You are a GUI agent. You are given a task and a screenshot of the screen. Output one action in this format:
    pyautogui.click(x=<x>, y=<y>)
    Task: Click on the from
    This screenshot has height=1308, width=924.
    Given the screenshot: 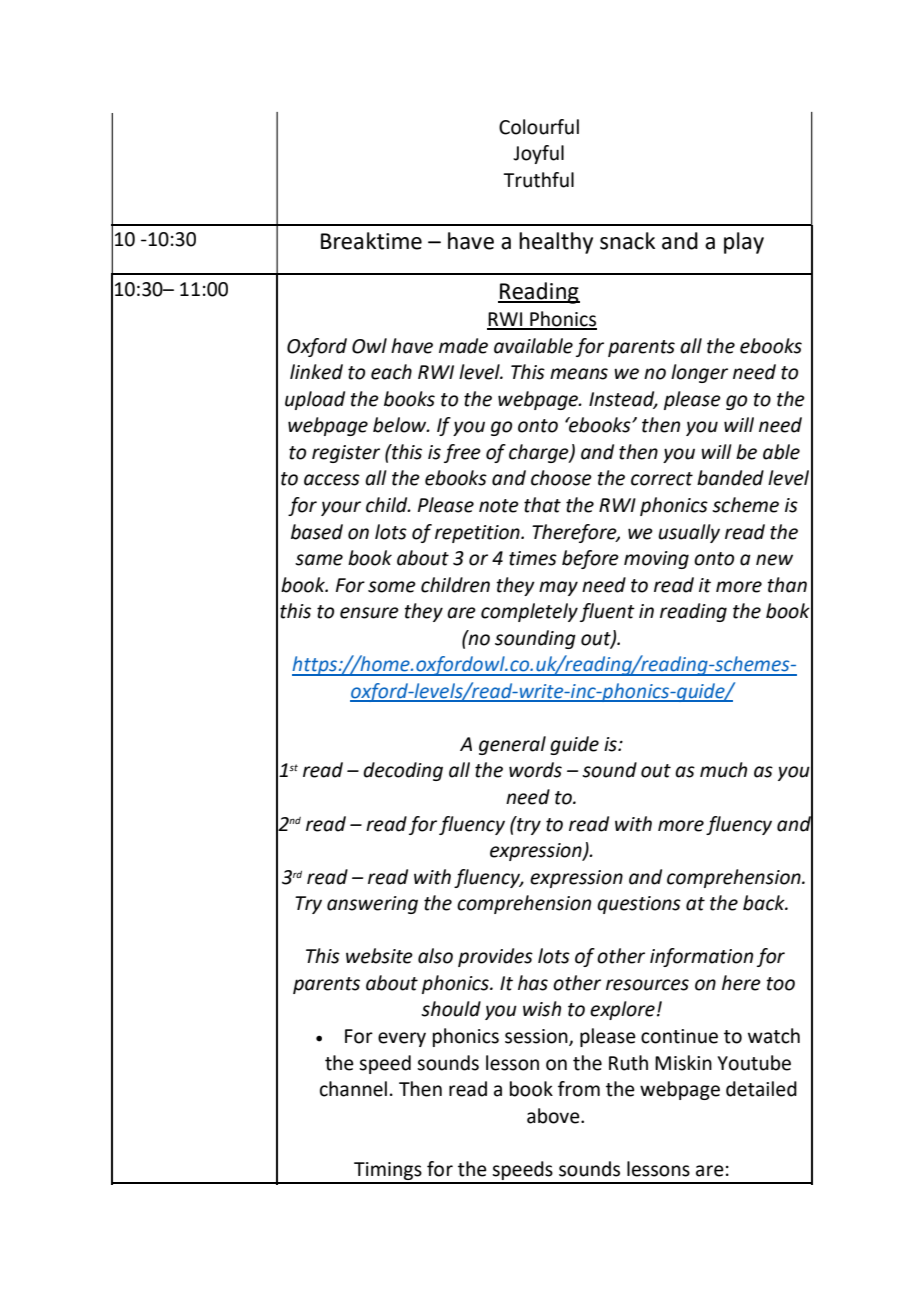 What is the action you would take?
    pyautogui.click(x=579, y=1089)
